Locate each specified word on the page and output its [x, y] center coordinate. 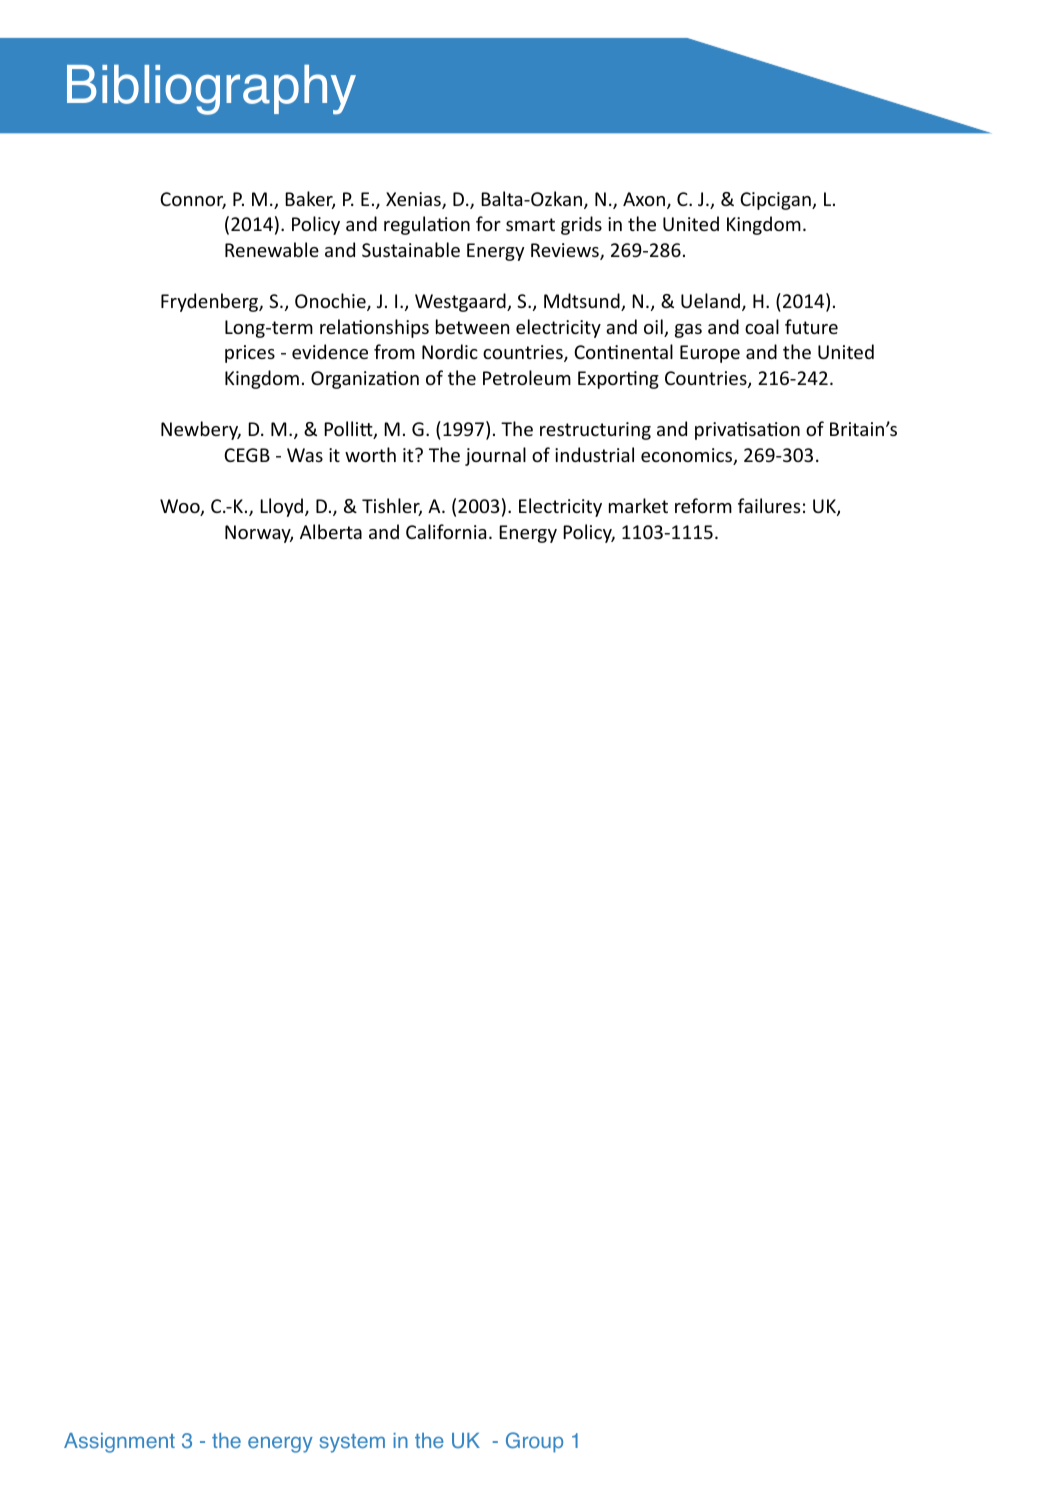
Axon [644, 199]
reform [703, 505]
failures [769, 505]
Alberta [331, 531]
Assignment [119, 1443]
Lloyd [281, 507]
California [446, 531]
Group [534, 1442]
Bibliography [211, 90]
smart [530, 224]
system [352, 1443]
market [638, 505]
